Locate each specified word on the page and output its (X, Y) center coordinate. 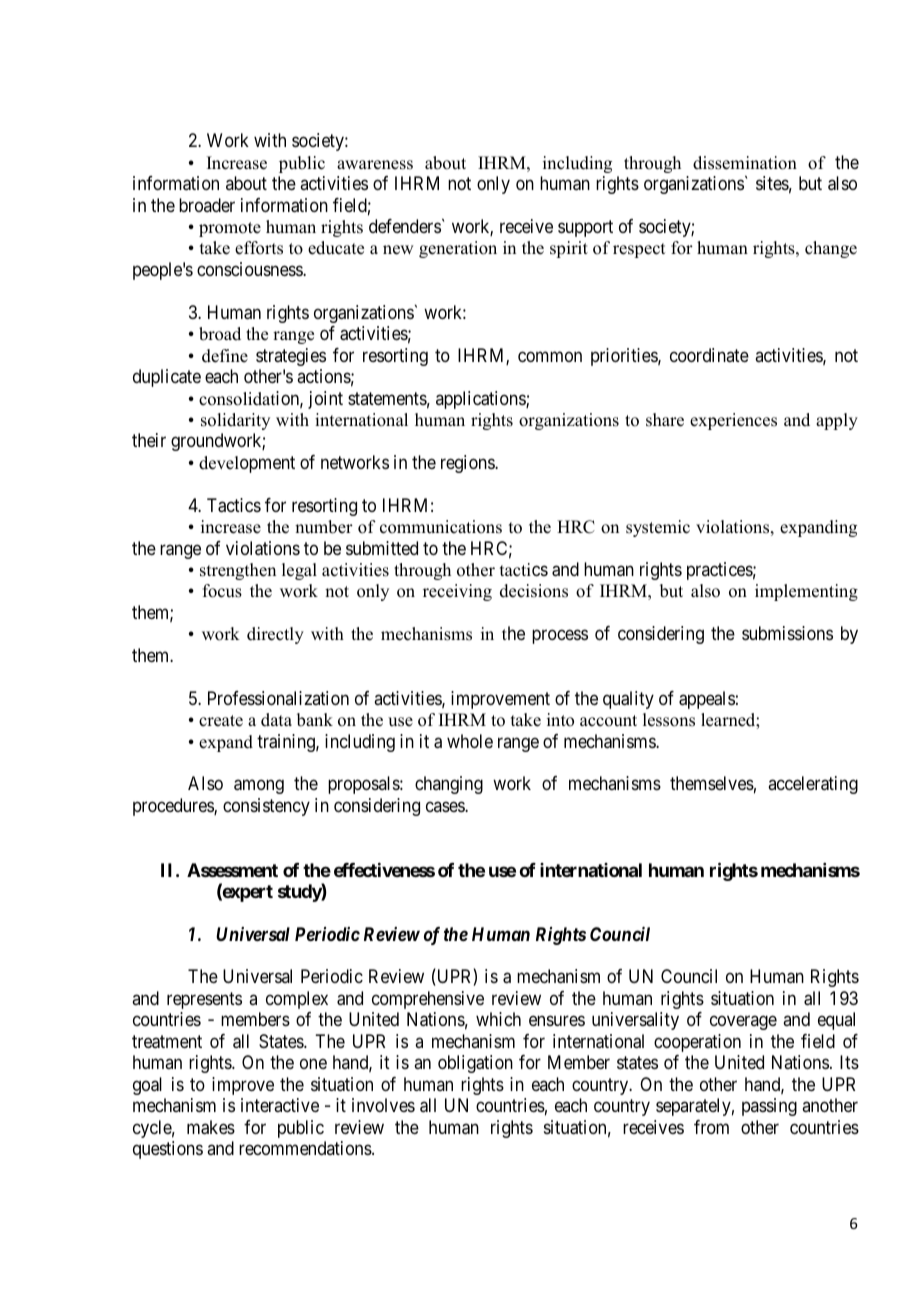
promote (230, 229)
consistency (266, 807)
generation (458, 249)
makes (211, 1127)
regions (468, 464)
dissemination (745, 163)
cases (446, 806)
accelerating (813, 785)
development (247, 464)
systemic (658, 528)
